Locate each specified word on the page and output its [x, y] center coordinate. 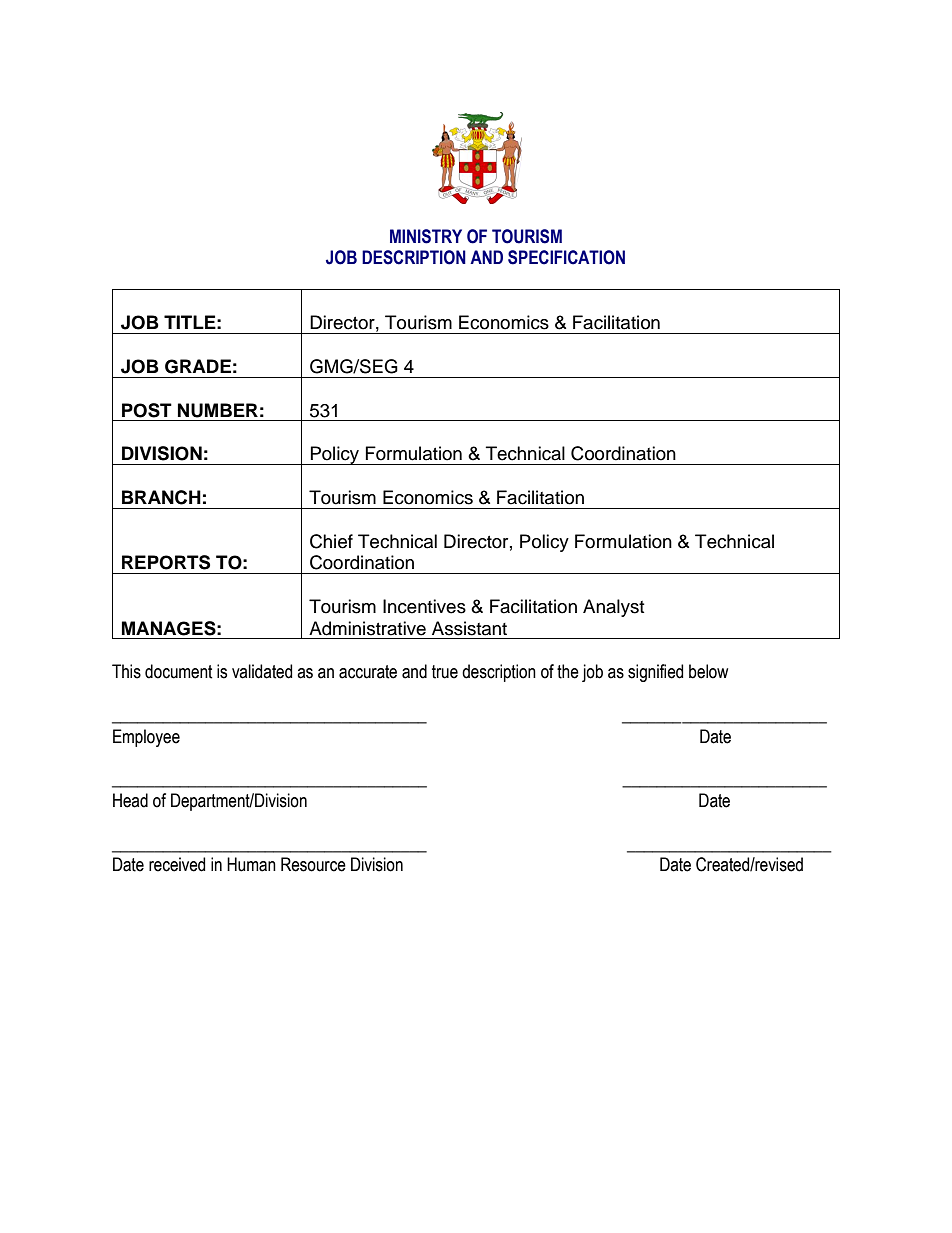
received [177, 864]
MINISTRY [426, 236]
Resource [313, 864]
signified [655, 673]
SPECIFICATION [566, 257]
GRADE [198, 366]
